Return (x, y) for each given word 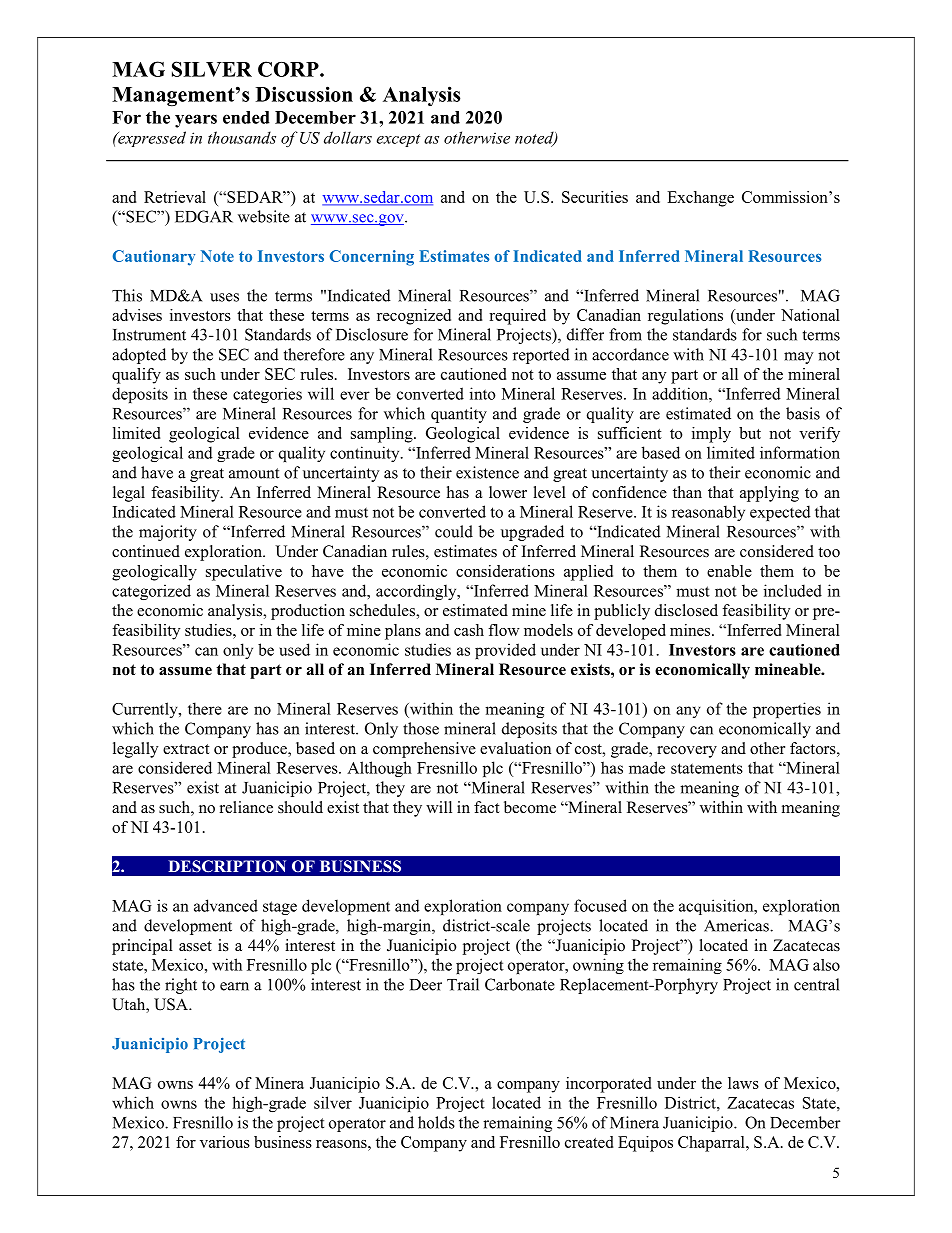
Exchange (700, 199)
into (483, 393)
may (798, 358)
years (196, 121)
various (225, 1142)
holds (436, 1122)
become (530, 807)
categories (267, 395)
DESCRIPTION (227, 866)
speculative (244, 573)
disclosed (686, 610)
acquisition (717, 907)
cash (469, 630)
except (398, 140)
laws (743, 1083)
